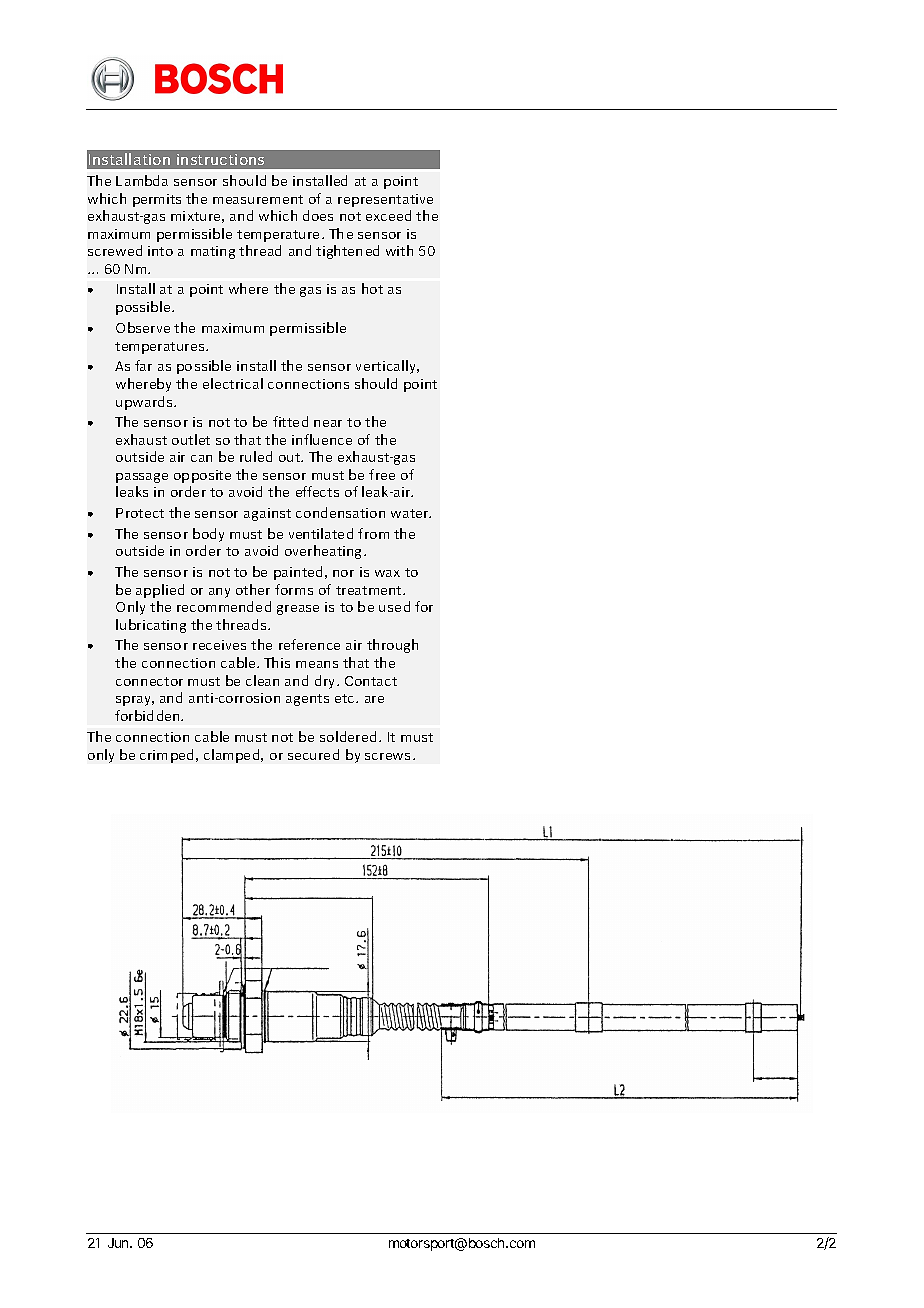 The width and height of the screenshot is (924, 1308). What do you see at coordinates (313, 754) in the screenshot?
I see `secured` at bounding box center [313, 754].
